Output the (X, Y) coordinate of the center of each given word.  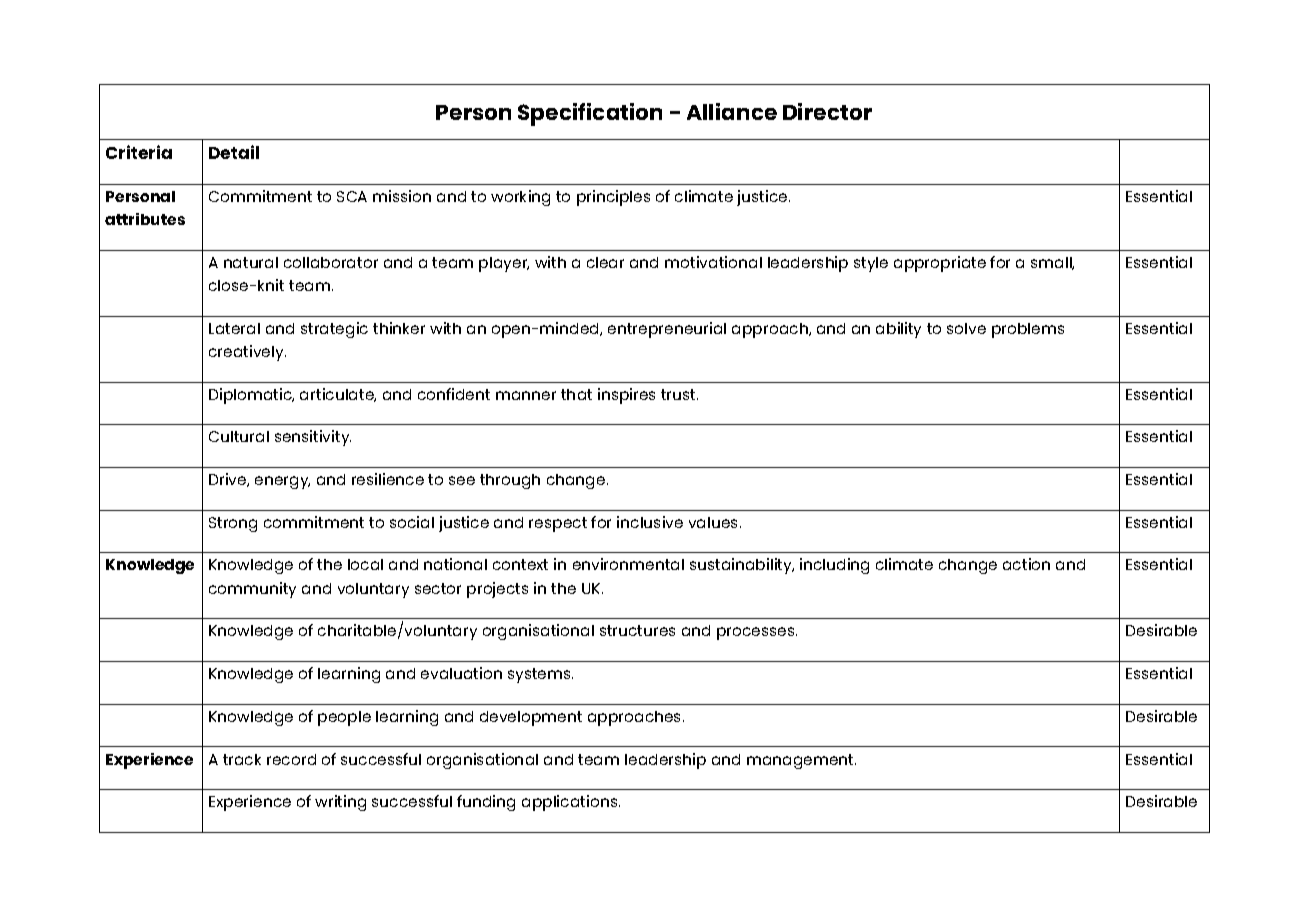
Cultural (239, 436)
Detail (234, 152)
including (834, 566)
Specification (590, 114)
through (510, 481)
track (242, 759)
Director (827, 111)
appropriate (940, 264)
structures (637, 630)
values (715, 522)
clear (605, 262)
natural (251, 262)
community (252, 590)
